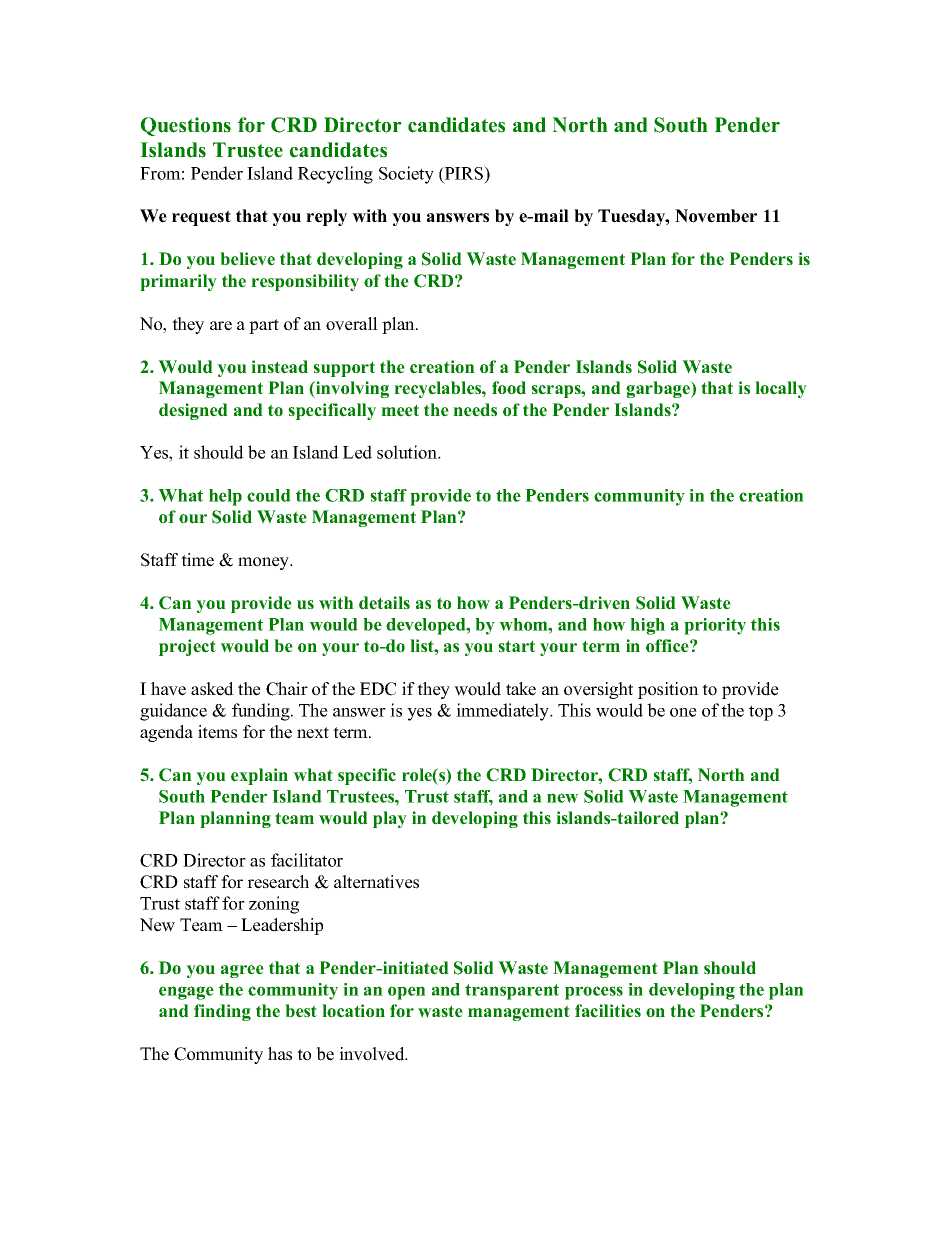 Image resolution: width=952 pixels, height=1233 pixels. What do you see at coordinates (781, 389) in the page?
I see `locally` at bounding box center [781, 389].
